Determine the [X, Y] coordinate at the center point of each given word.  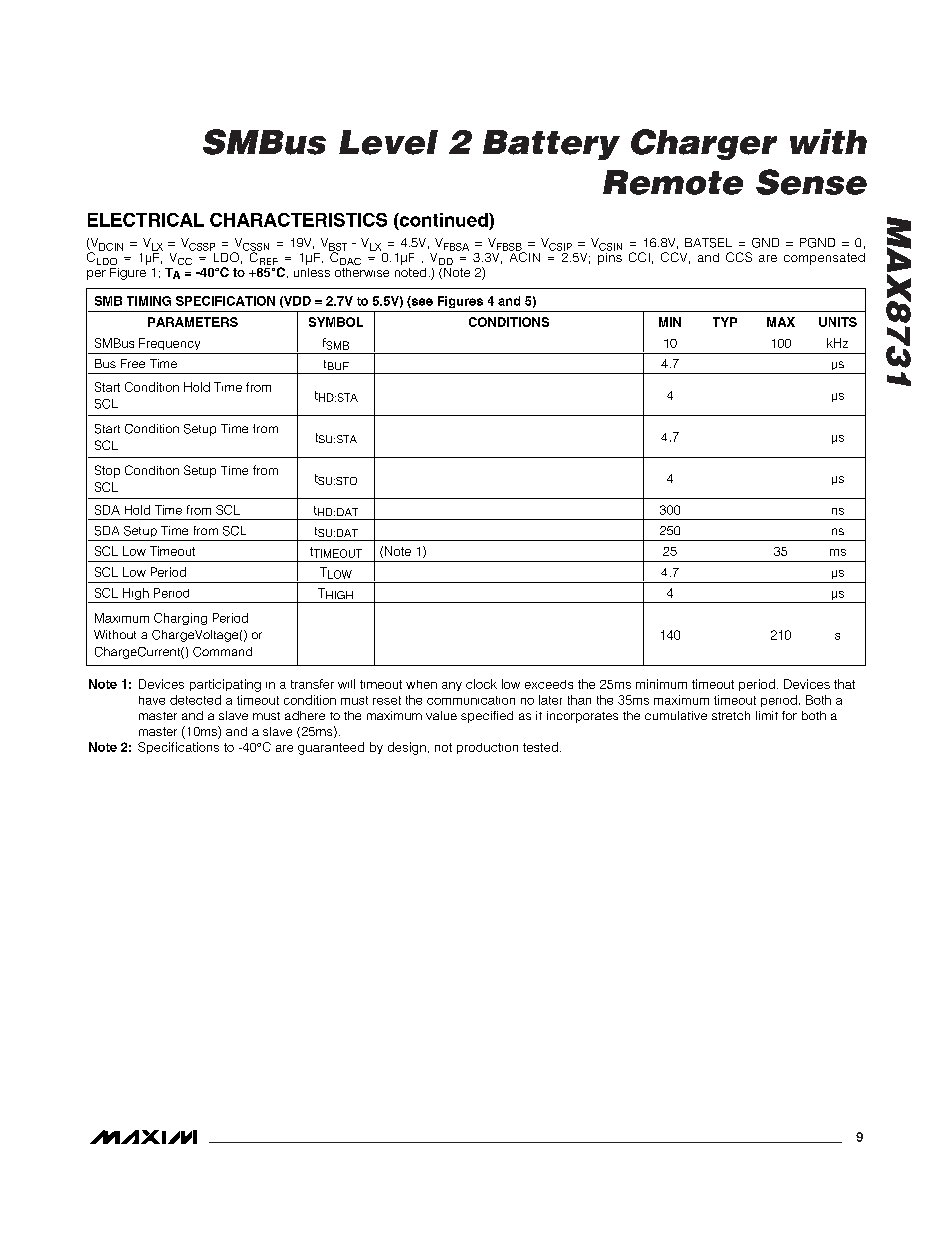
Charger [704, 144]
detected [195, 700]
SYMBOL [336, 322]
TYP [725, 322]
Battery [551, 145]
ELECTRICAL [146, 220]
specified [487, 717]
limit [767, 715]
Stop [107, 471]
